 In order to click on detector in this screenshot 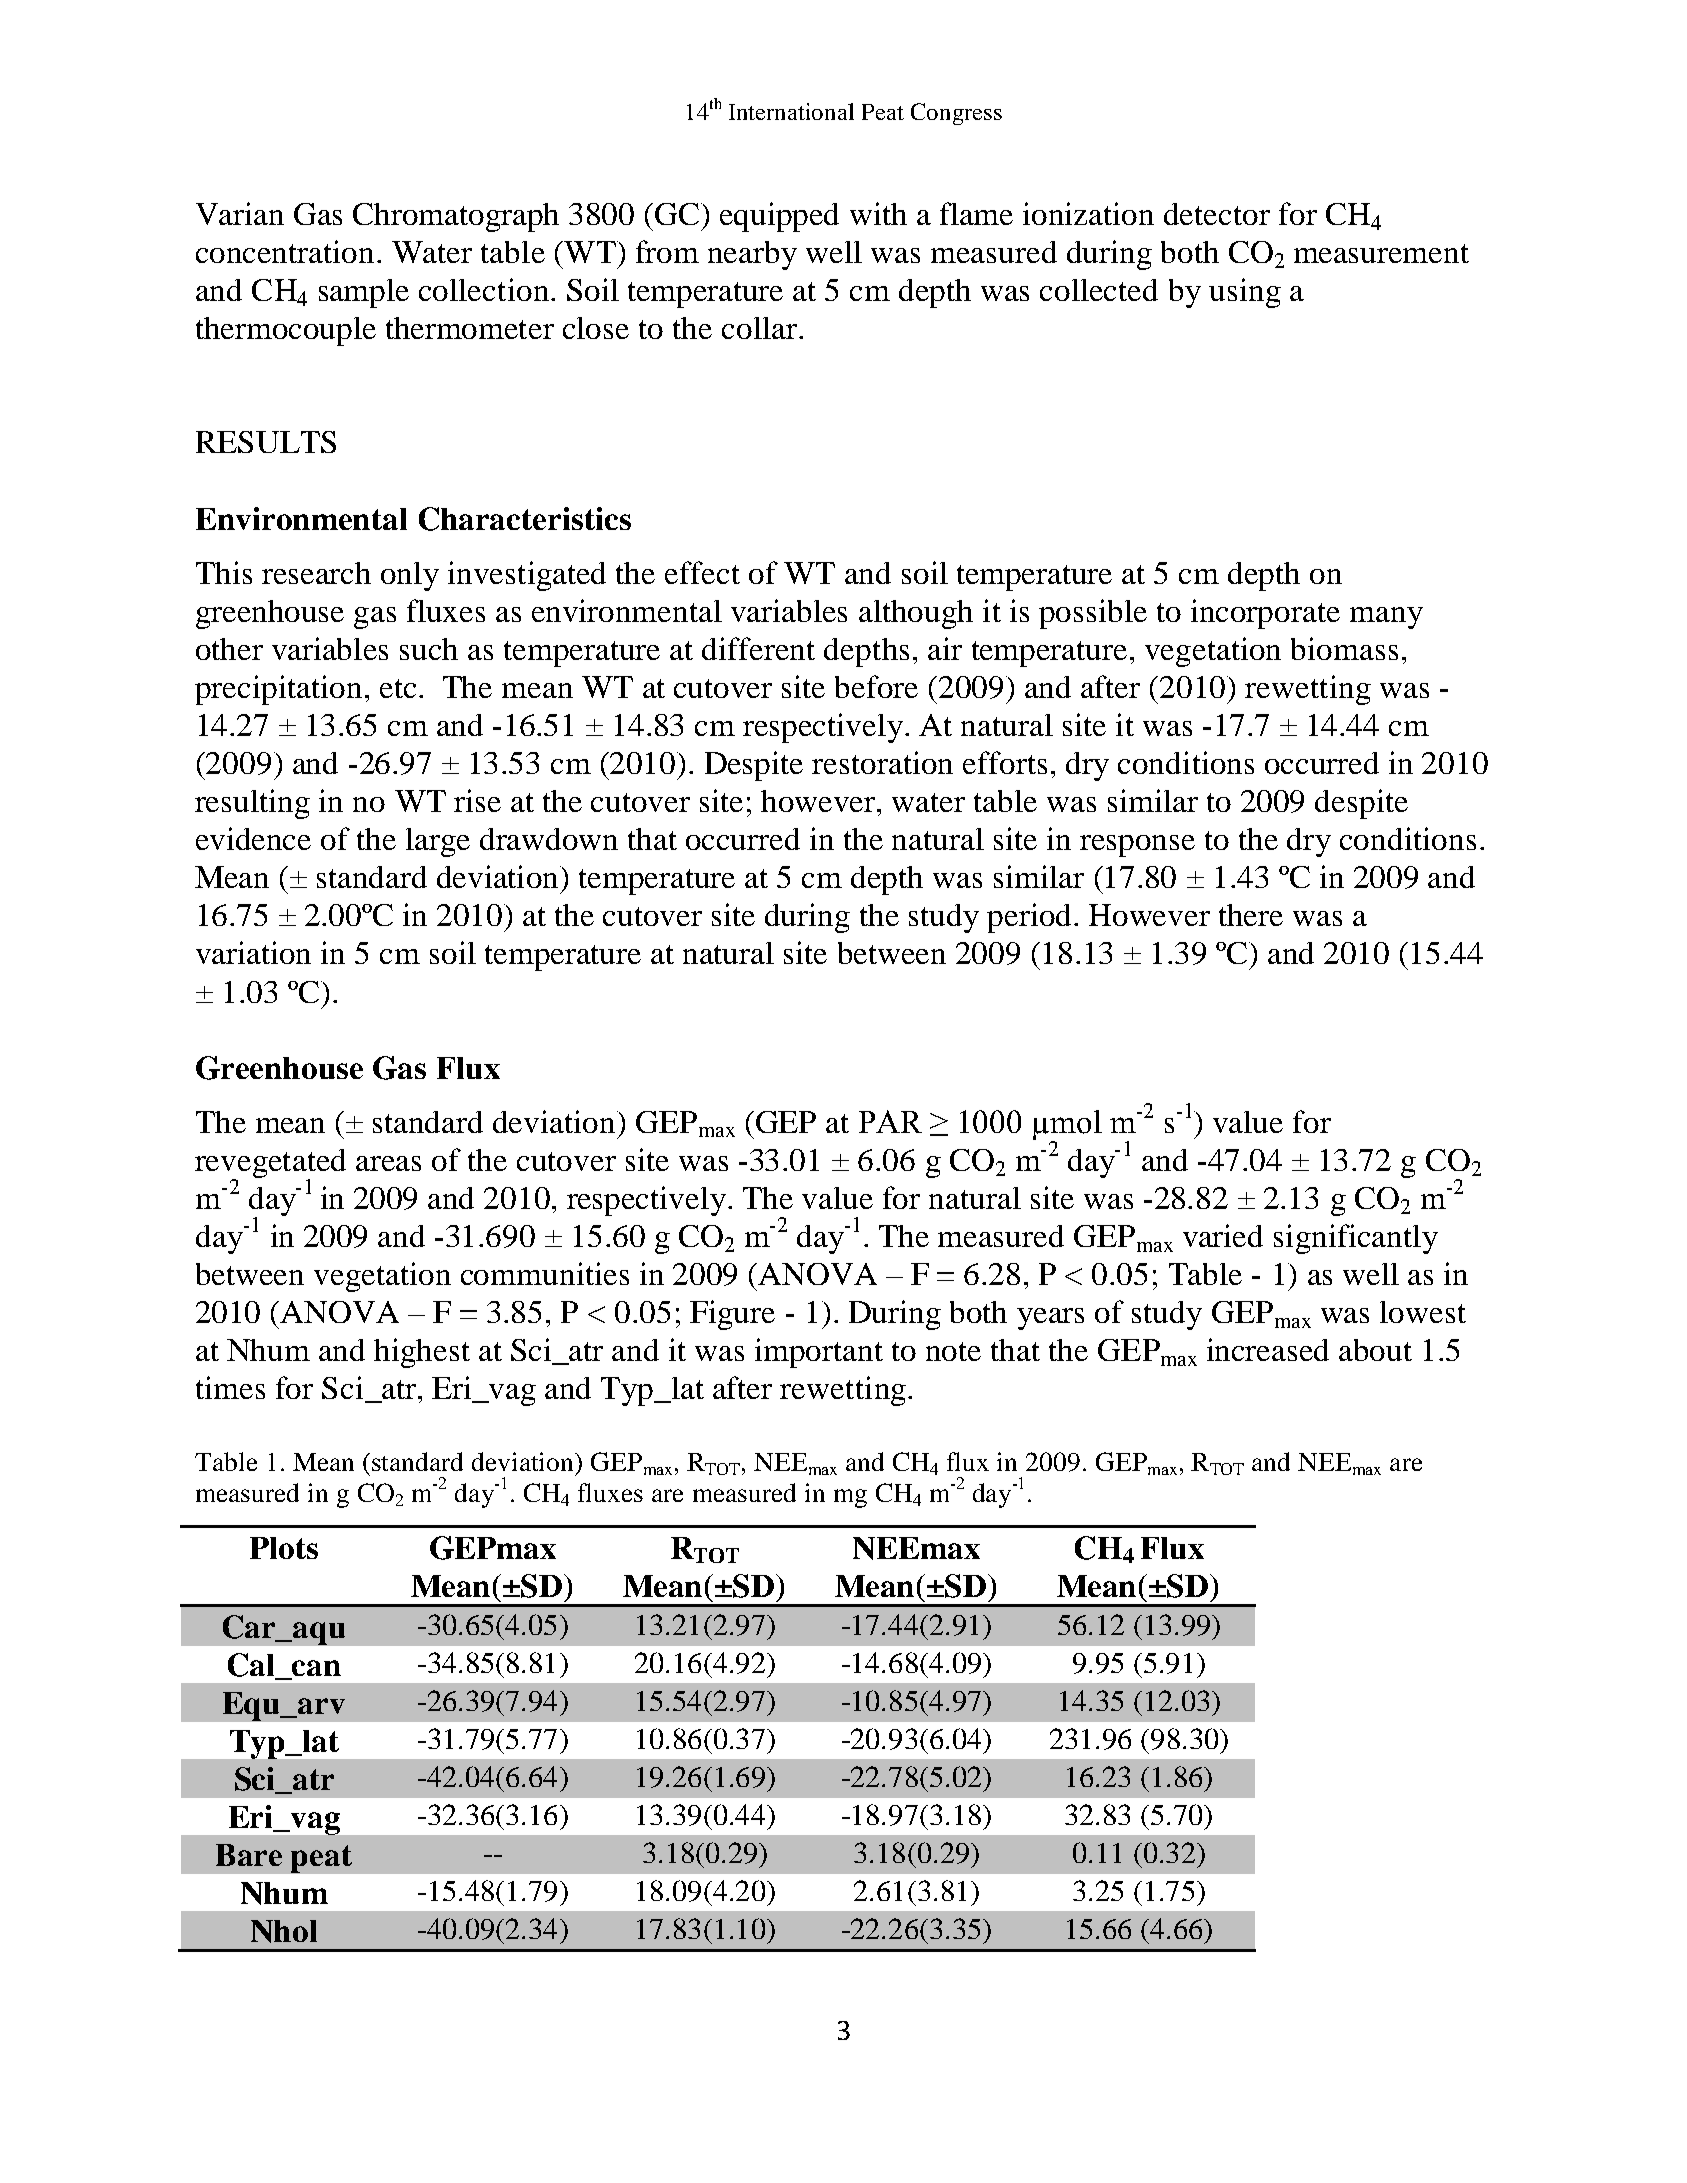, I will do `click(1217, 214)`.
